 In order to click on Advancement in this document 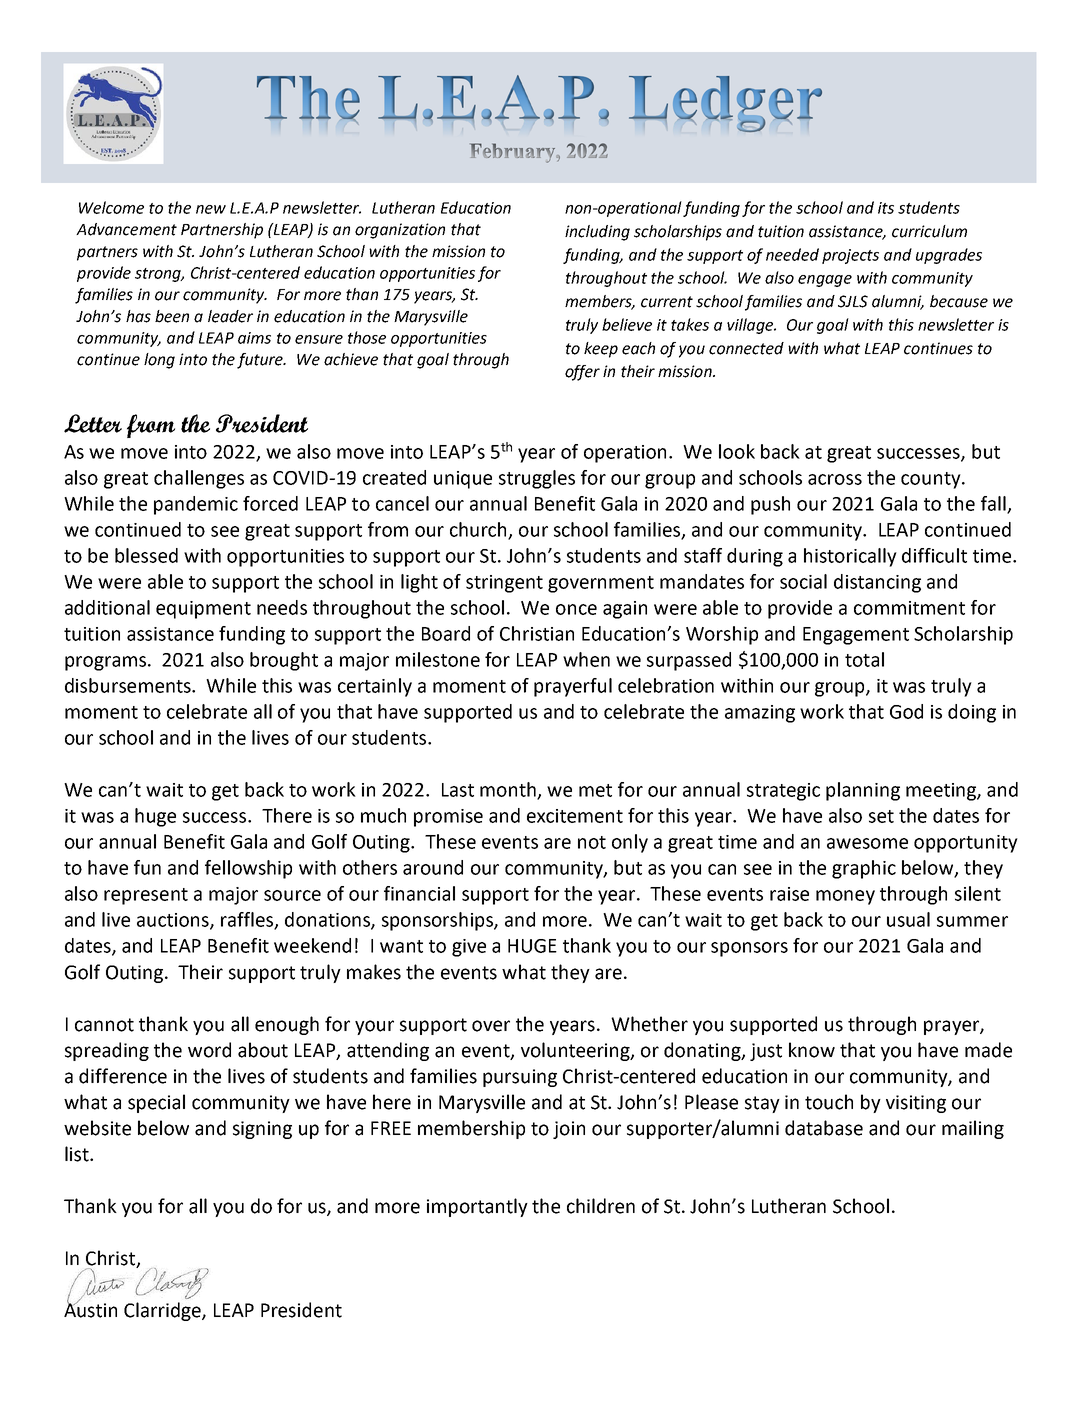, I will do `click(126, 229)`.
